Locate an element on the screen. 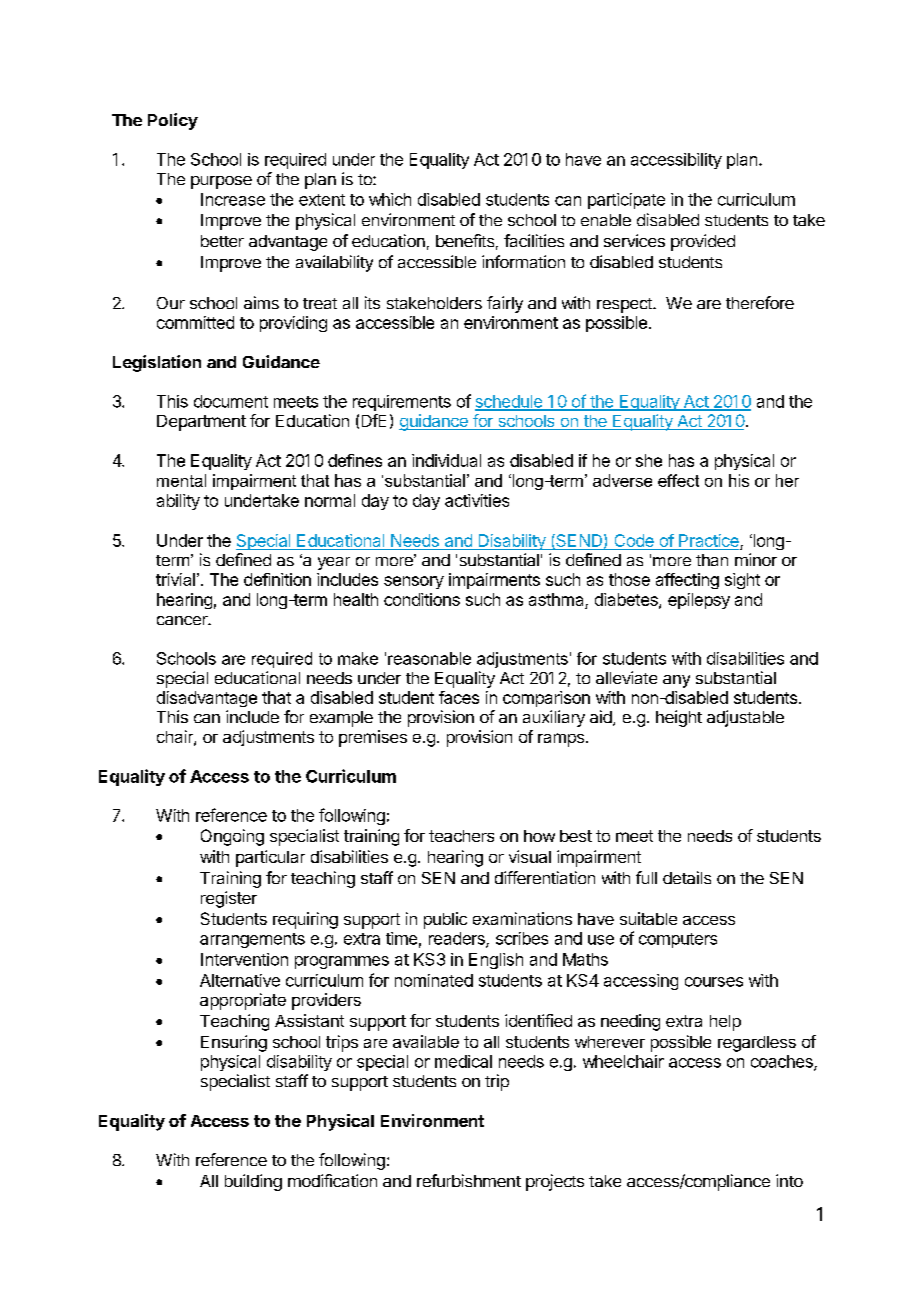 The image size is (924, 1307). reasonable is located at coordinates (429, 658).
